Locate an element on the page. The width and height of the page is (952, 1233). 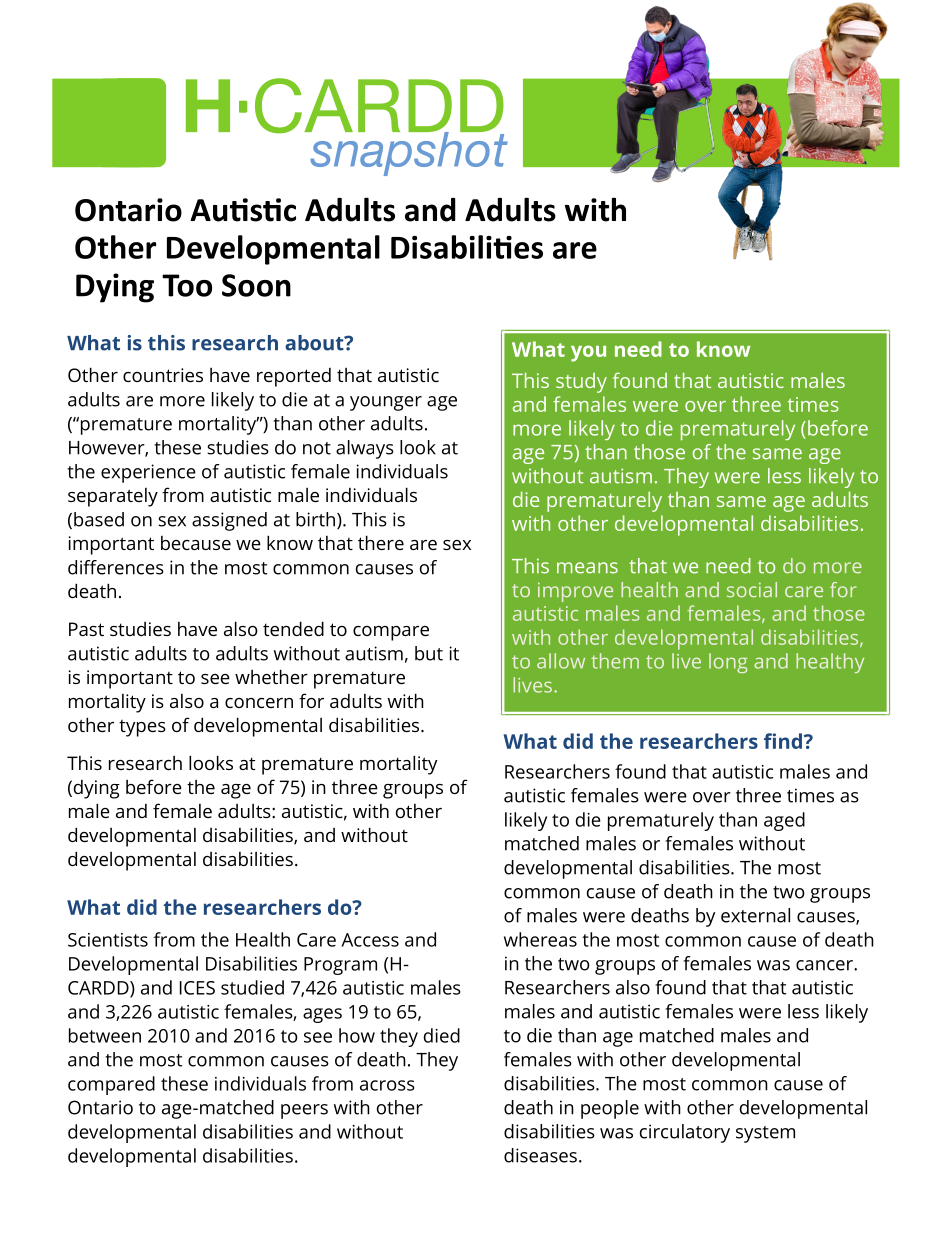
peers is located at coordinates (304, 1111).
